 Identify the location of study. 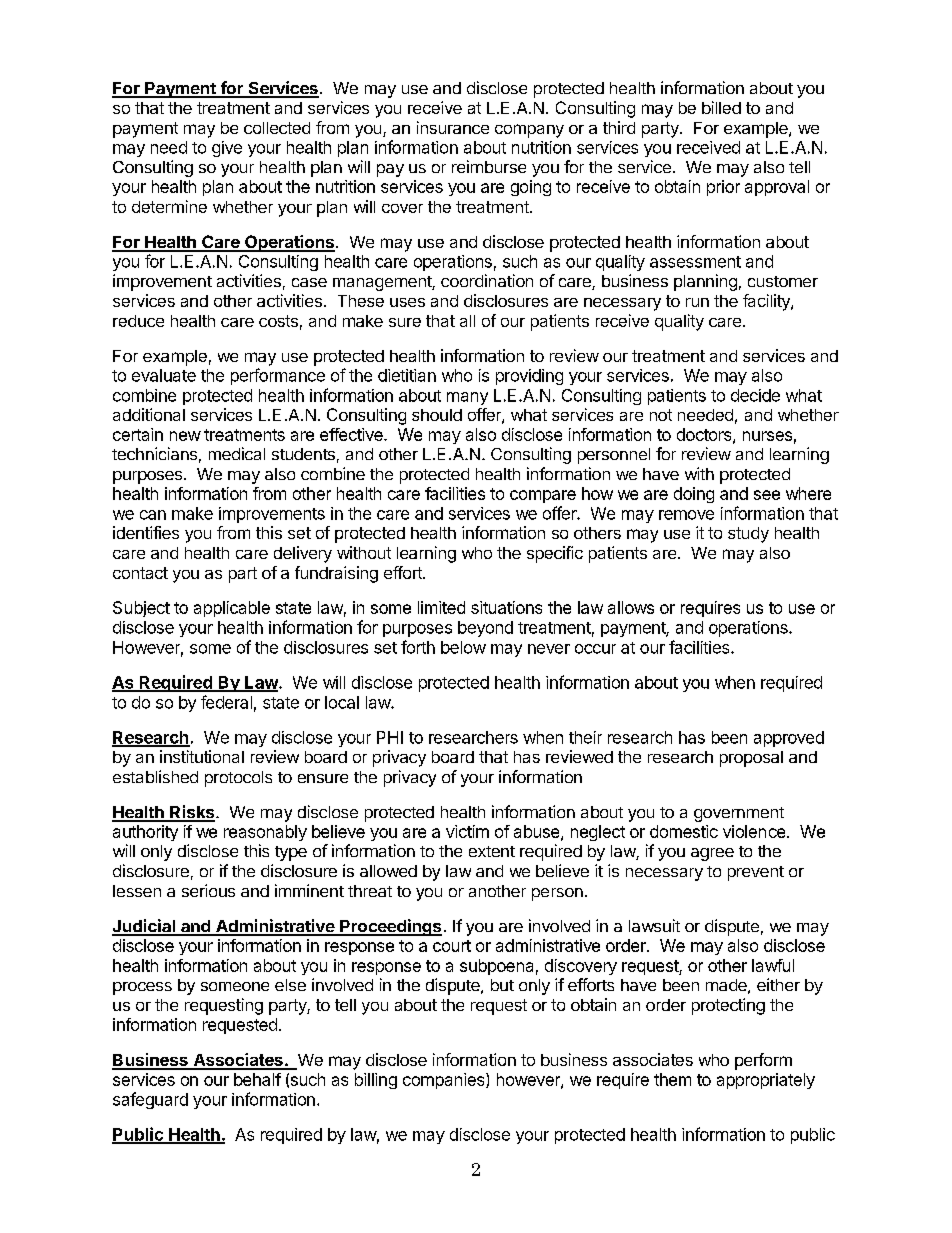
(748, 535).
